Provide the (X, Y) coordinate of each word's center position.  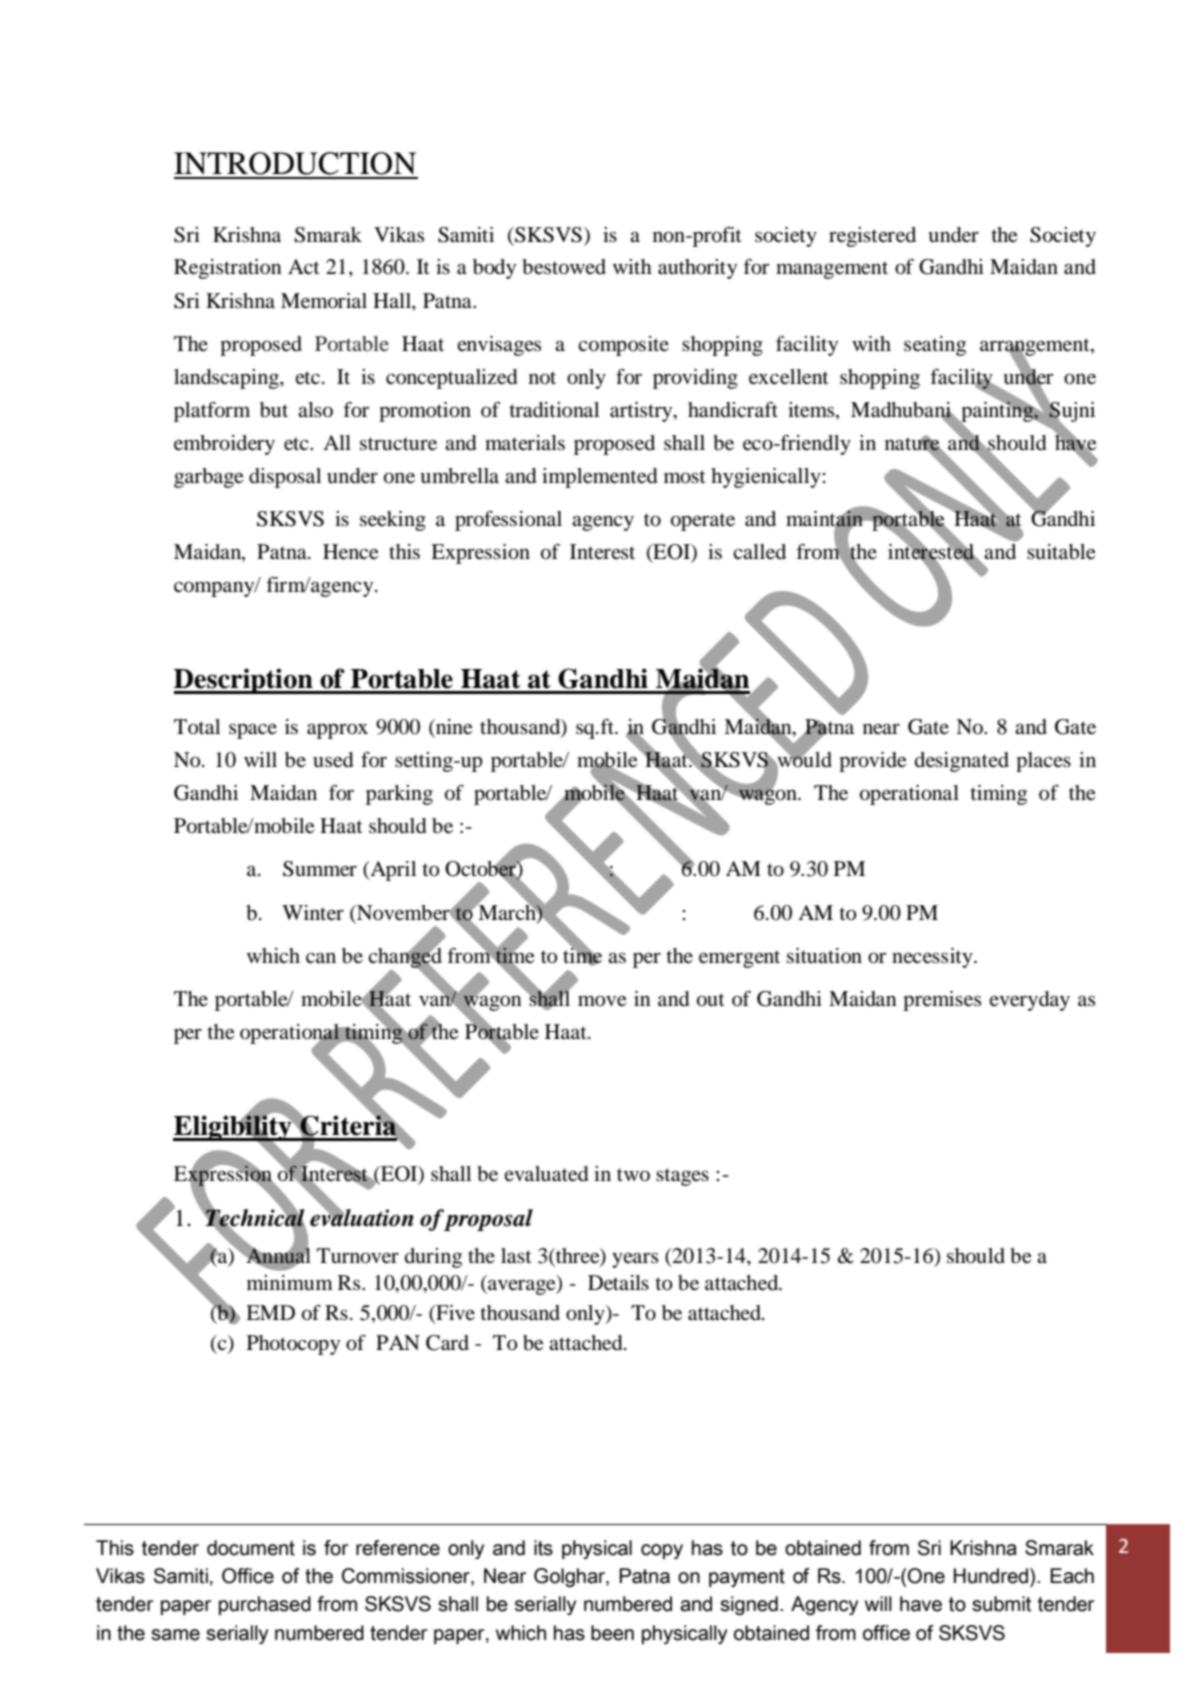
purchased (265, 1605)
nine (453, 728)
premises (942, 1001)
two (633, 1175)
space (253, 731)
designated (962, 762)
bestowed (564, 267)
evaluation (362, 1217)
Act (304, 266)
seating (935, 346)
